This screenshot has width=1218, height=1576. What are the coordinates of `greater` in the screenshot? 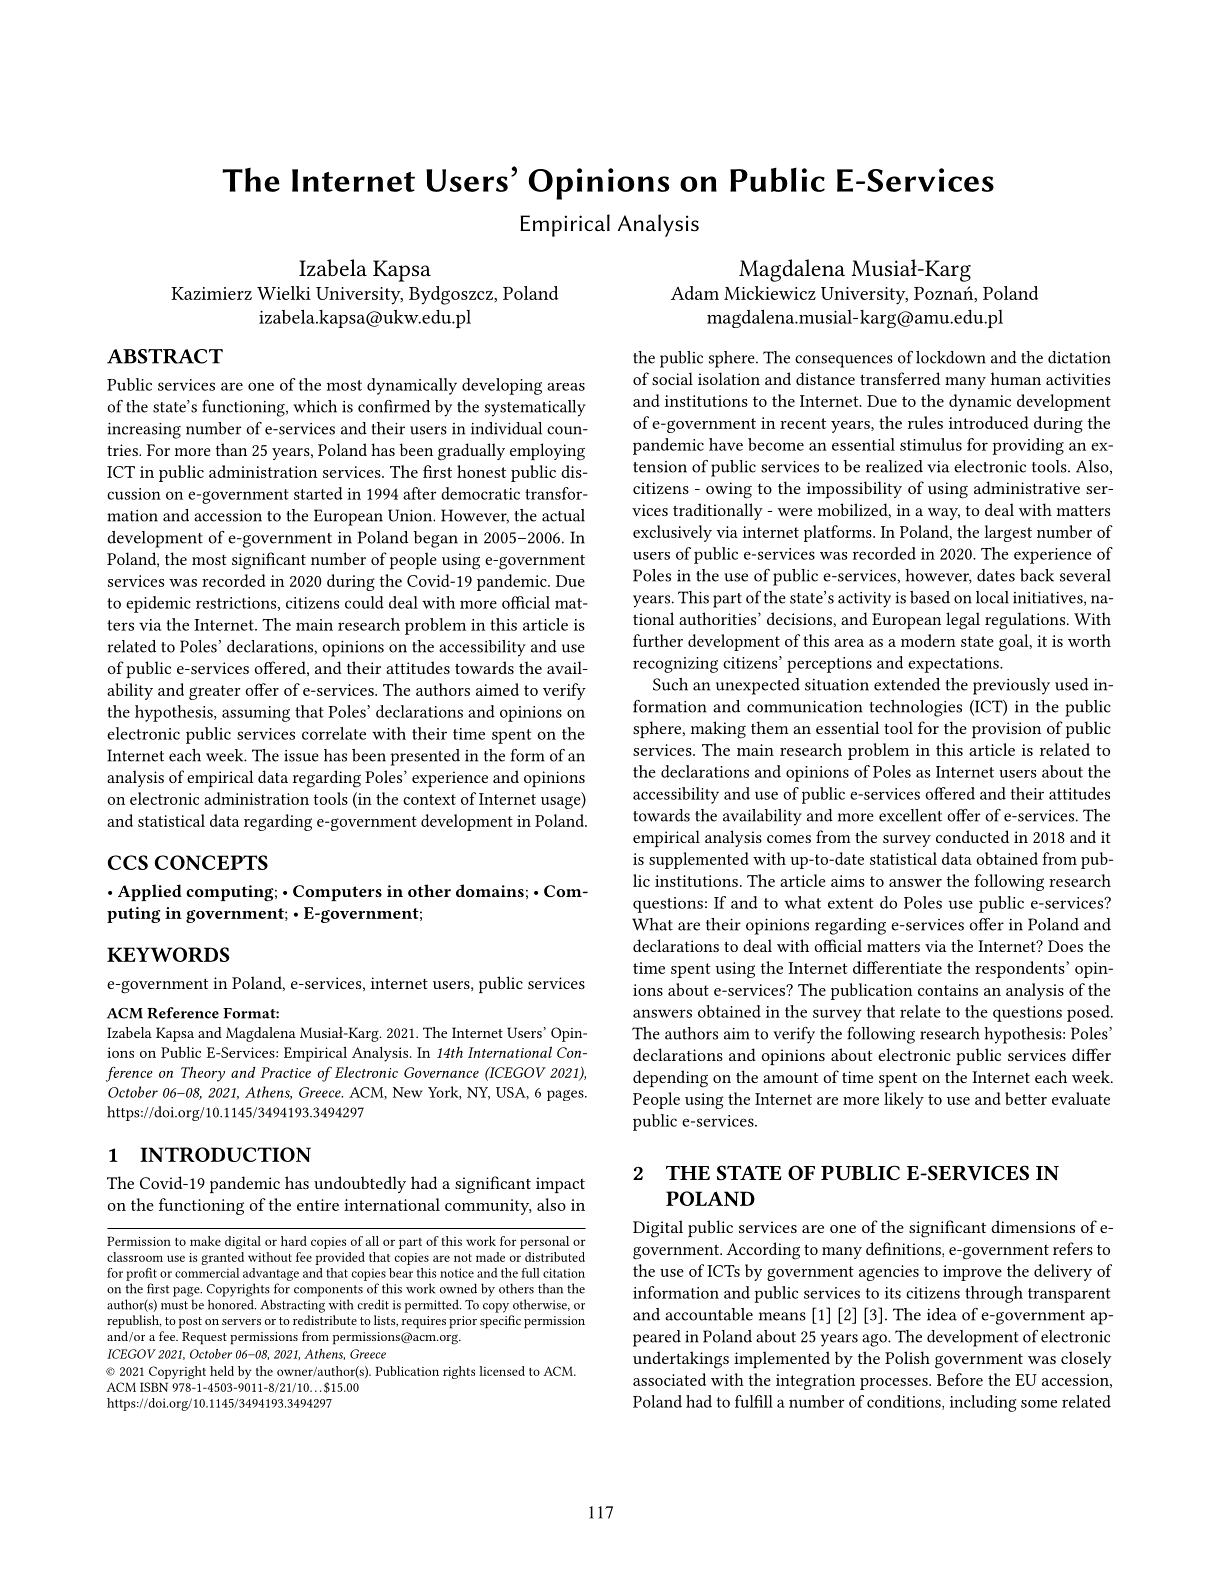 It's located at (215, 692).
